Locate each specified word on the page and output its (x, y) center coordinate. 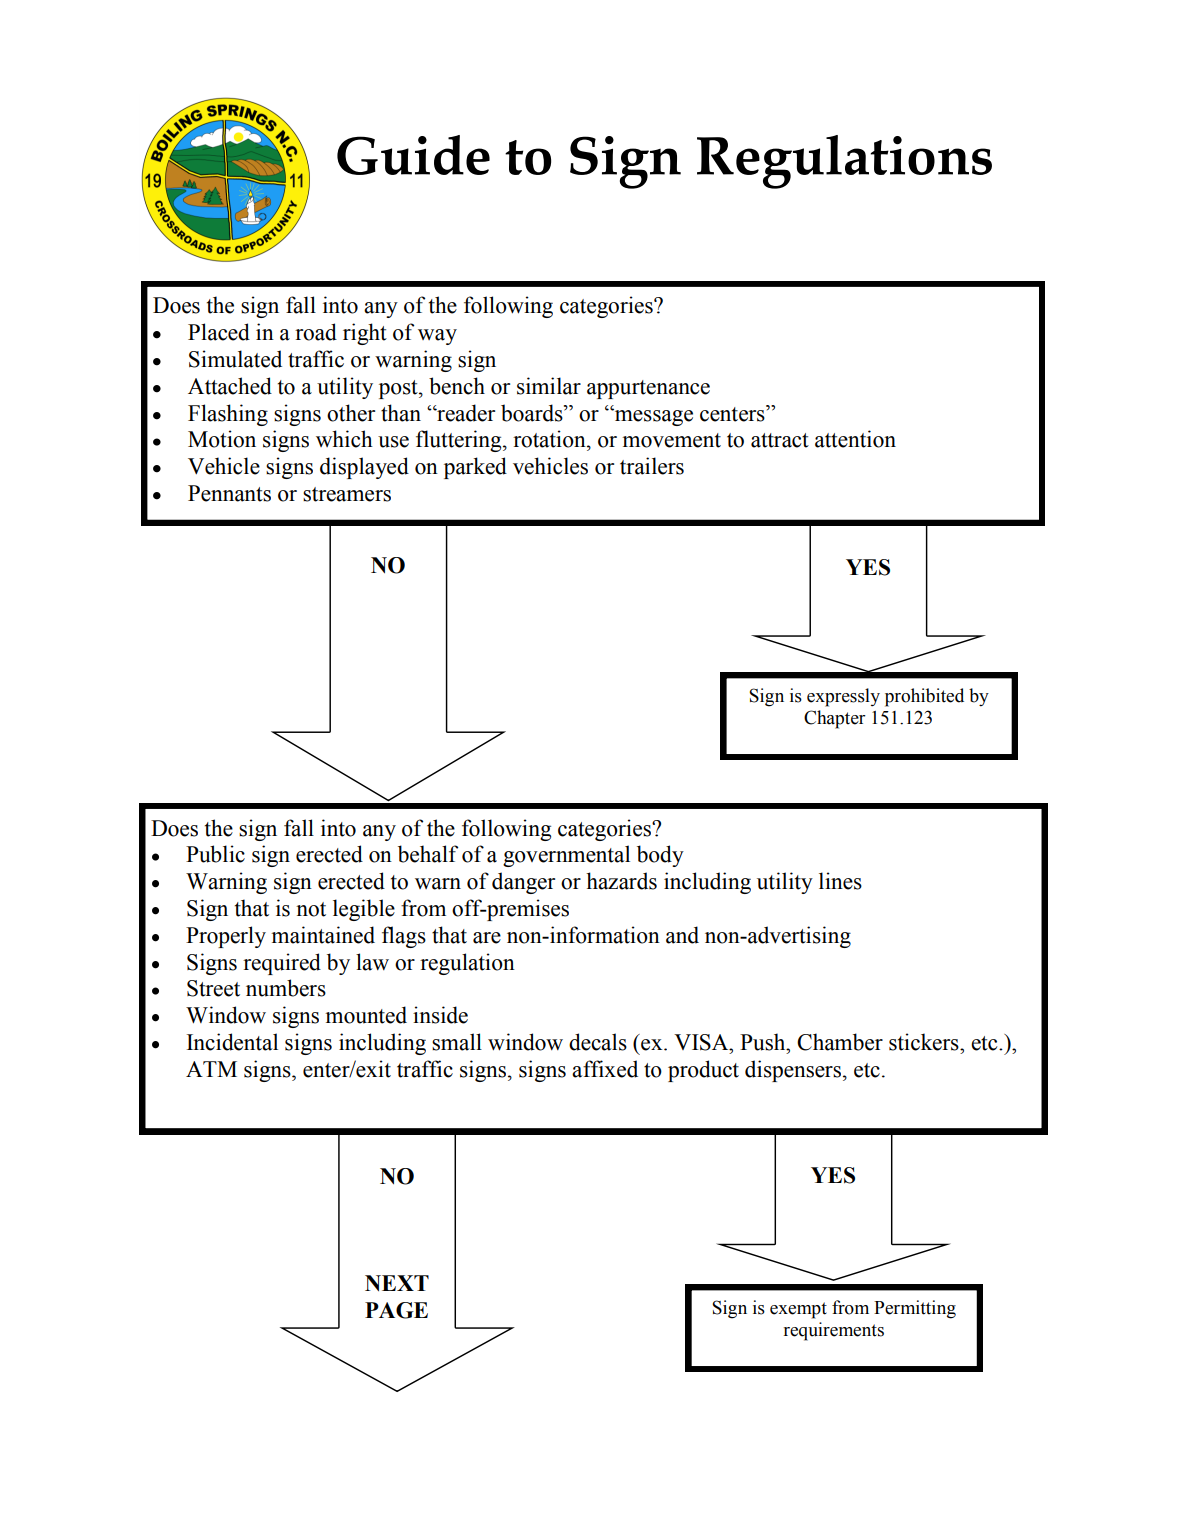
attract (780, 440)
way (437, 337)
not (311, 909)
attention (855, 439)
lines (840, 881)
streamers (347, 494)
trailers (652, 466)
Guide (413, 155)
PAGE (396, 1310)
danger (523, 883)
